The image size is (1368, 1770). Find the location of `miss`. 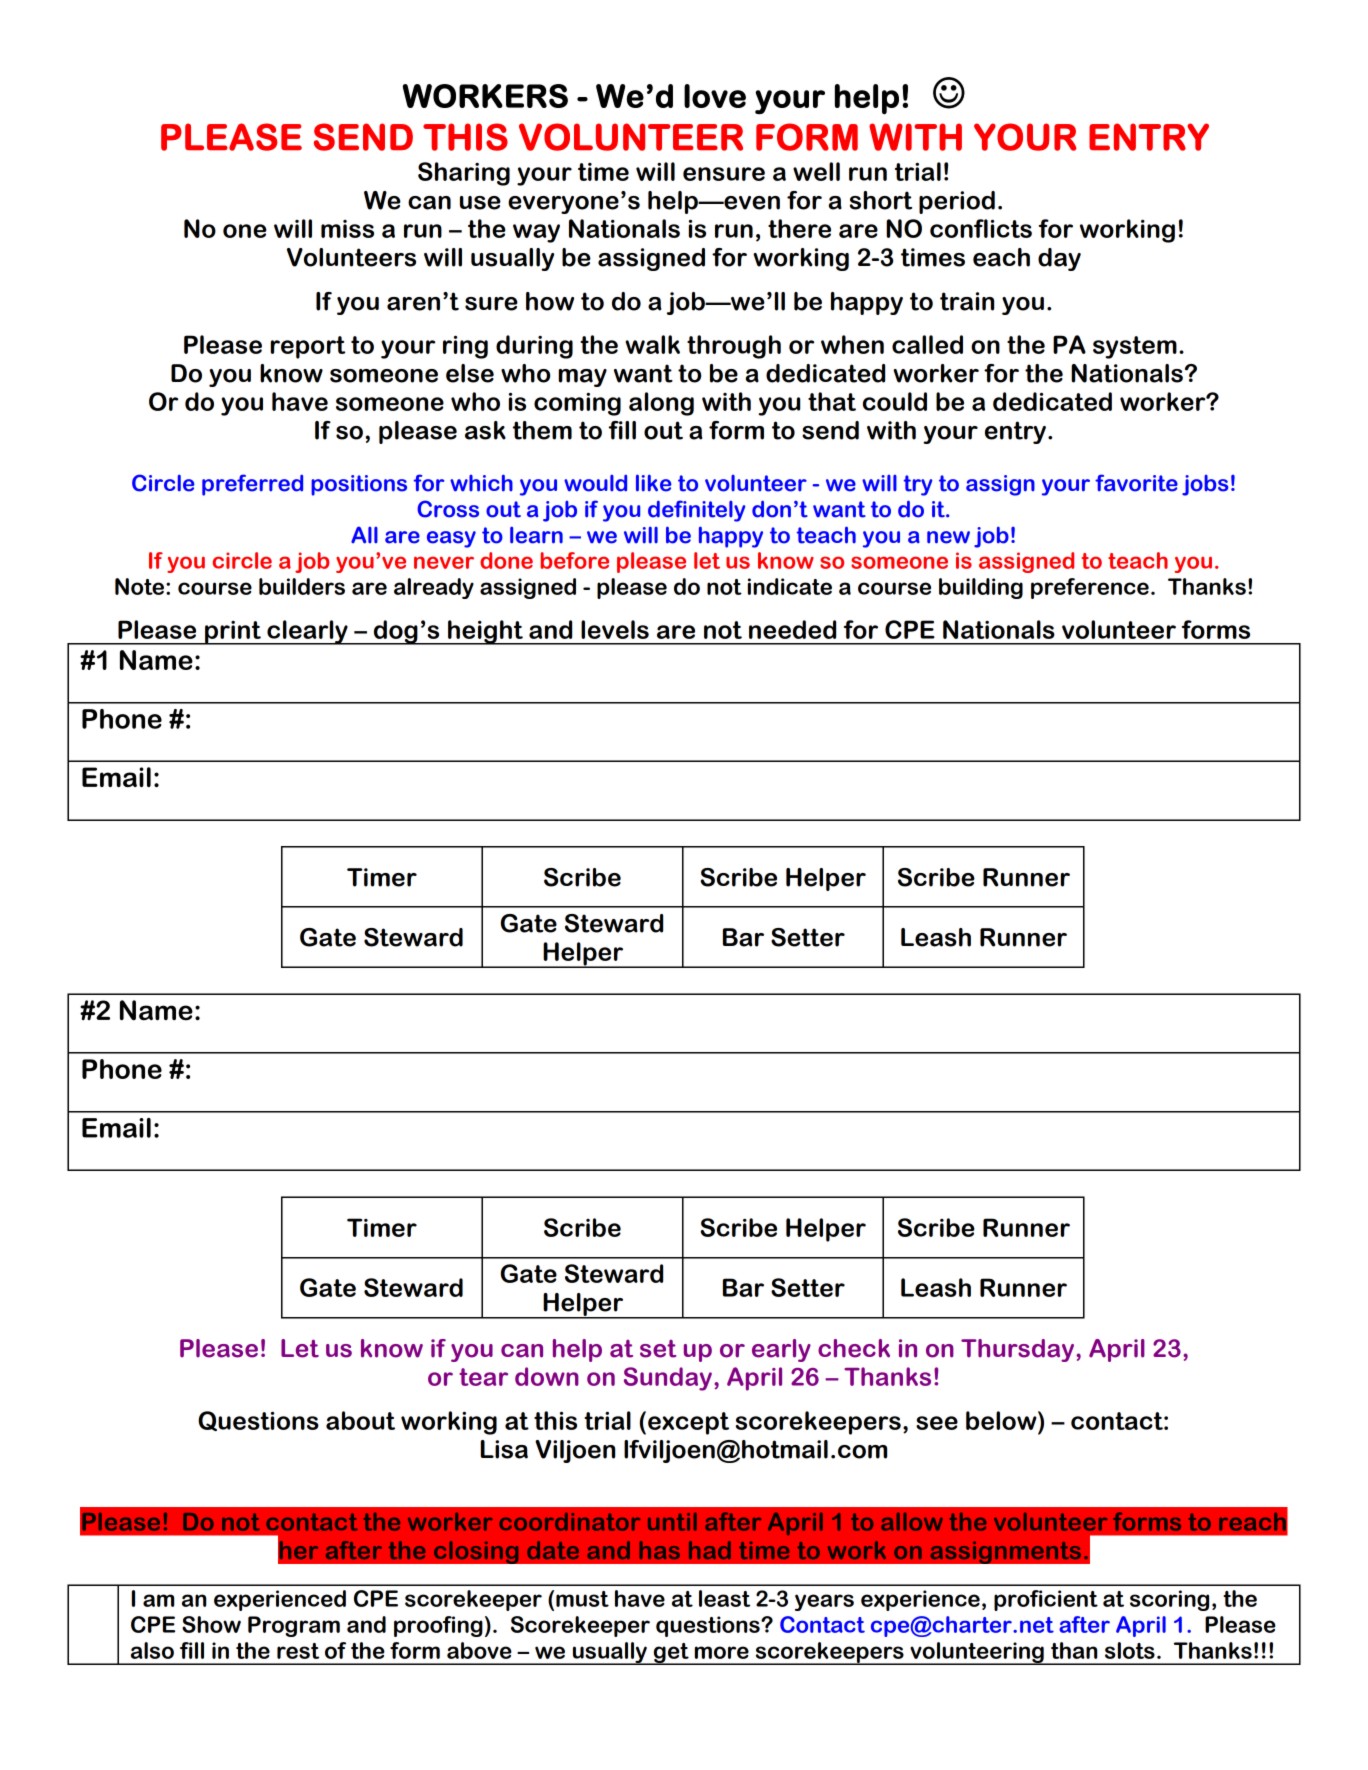

miss is located at coordinates (347, 229).
